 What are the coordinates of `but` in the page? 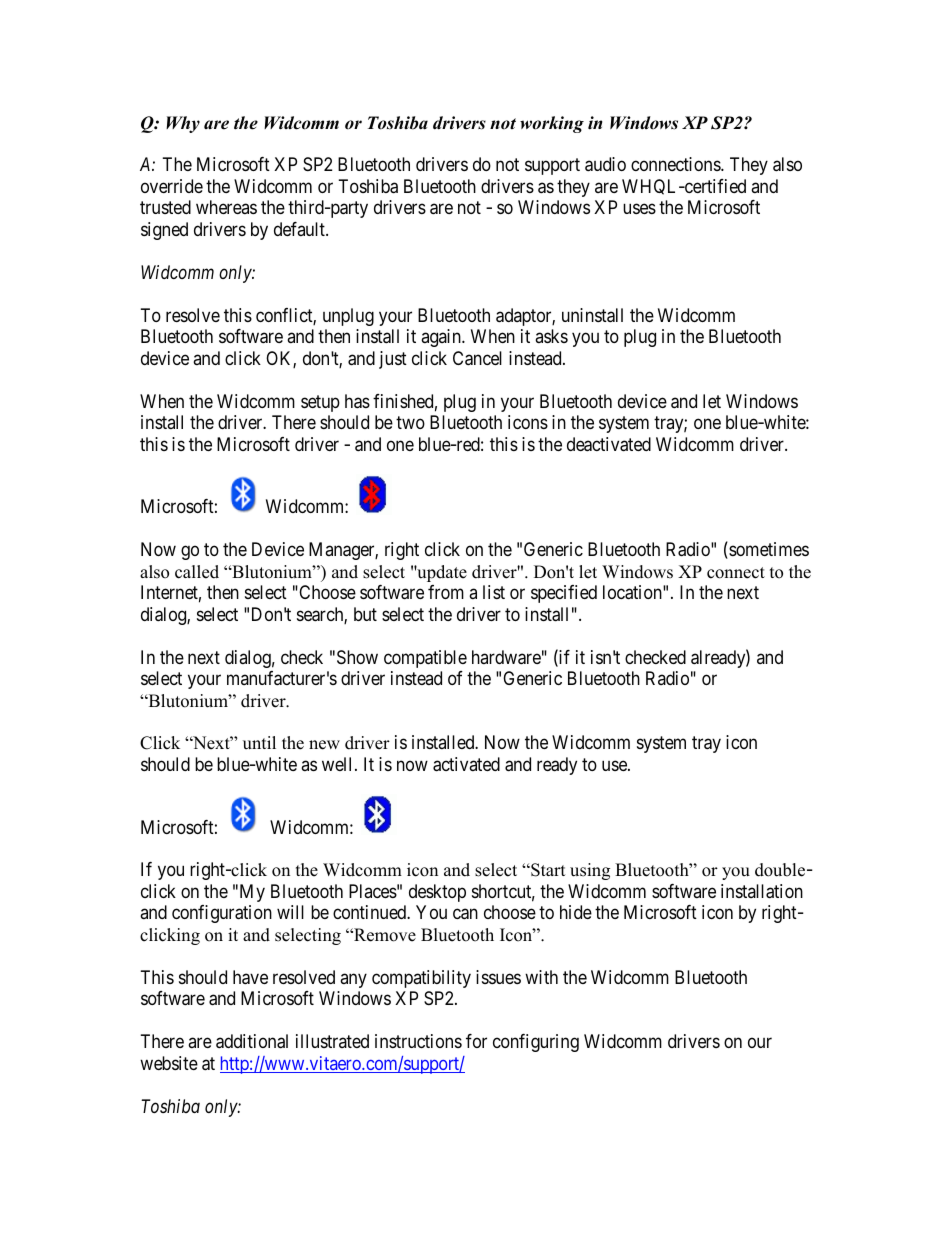 It's located at (365, 614).
